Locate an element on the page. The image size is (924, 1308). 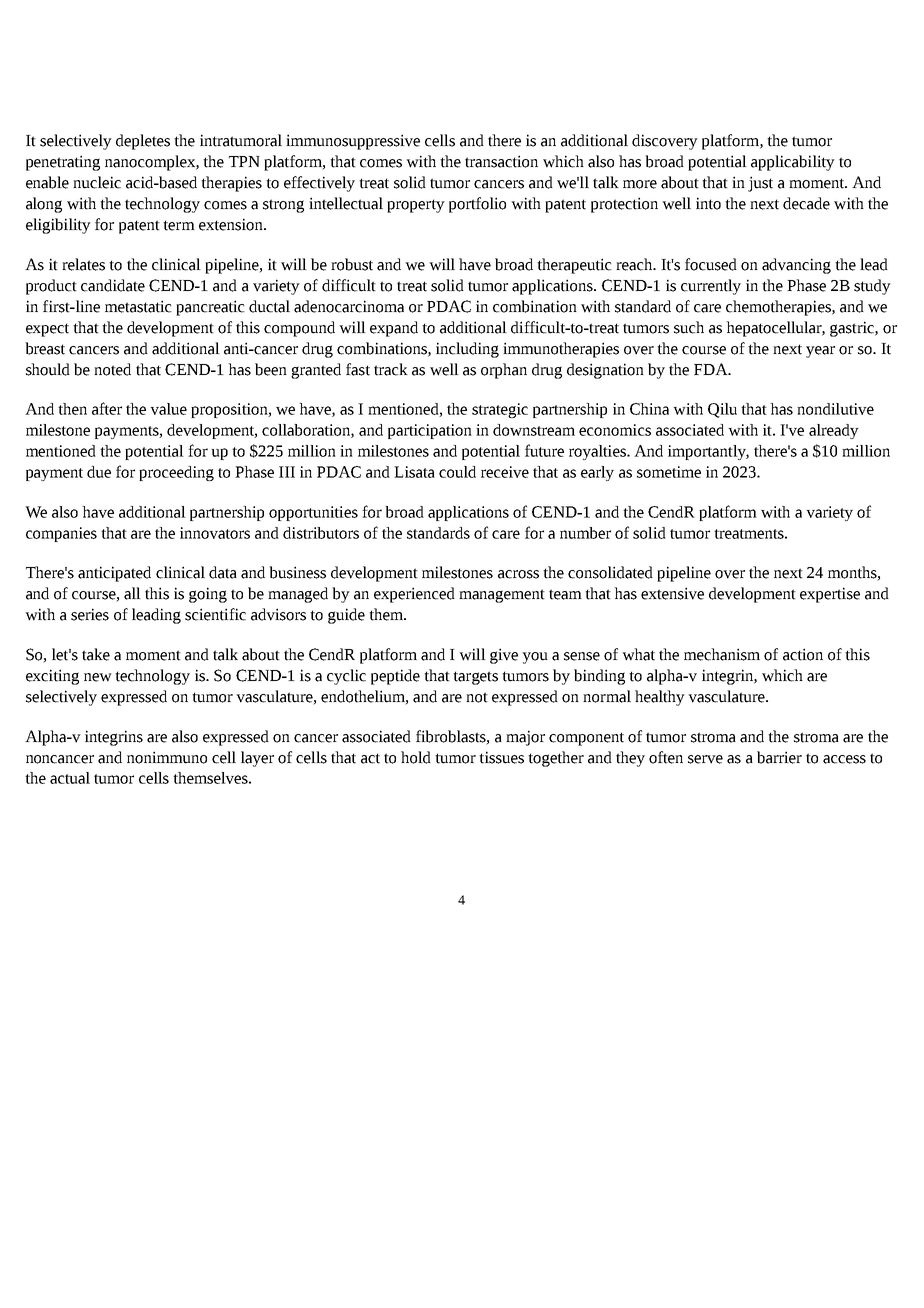
could is located at coordinates (457, 472).
